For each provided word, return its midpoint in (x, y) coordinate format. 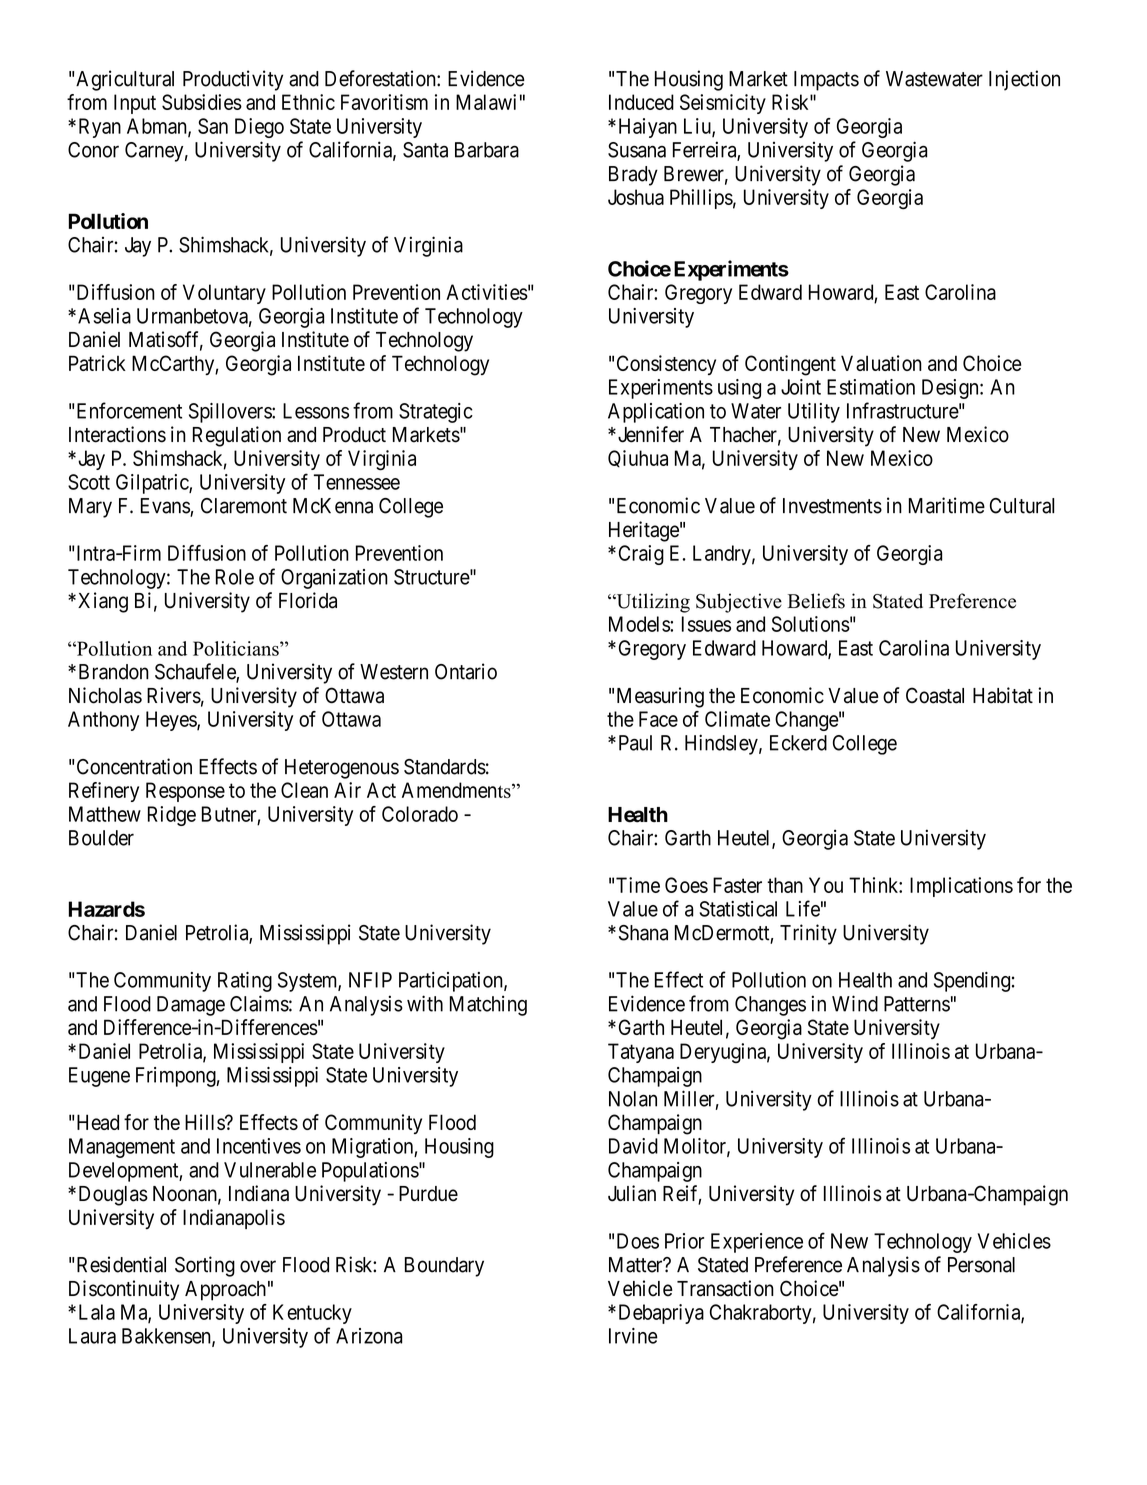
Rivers (174, 695)
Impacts (826, 81)
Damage (191, 1006)
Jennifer (649, 434)
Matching (488, 1005)
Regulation (237, 436)
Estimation (871, 387)
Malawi (486, 102)
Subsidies (202, 102)
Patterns (917, 1004)
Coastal (935, 695)
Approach (225, 1291)
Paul (635, 743)
